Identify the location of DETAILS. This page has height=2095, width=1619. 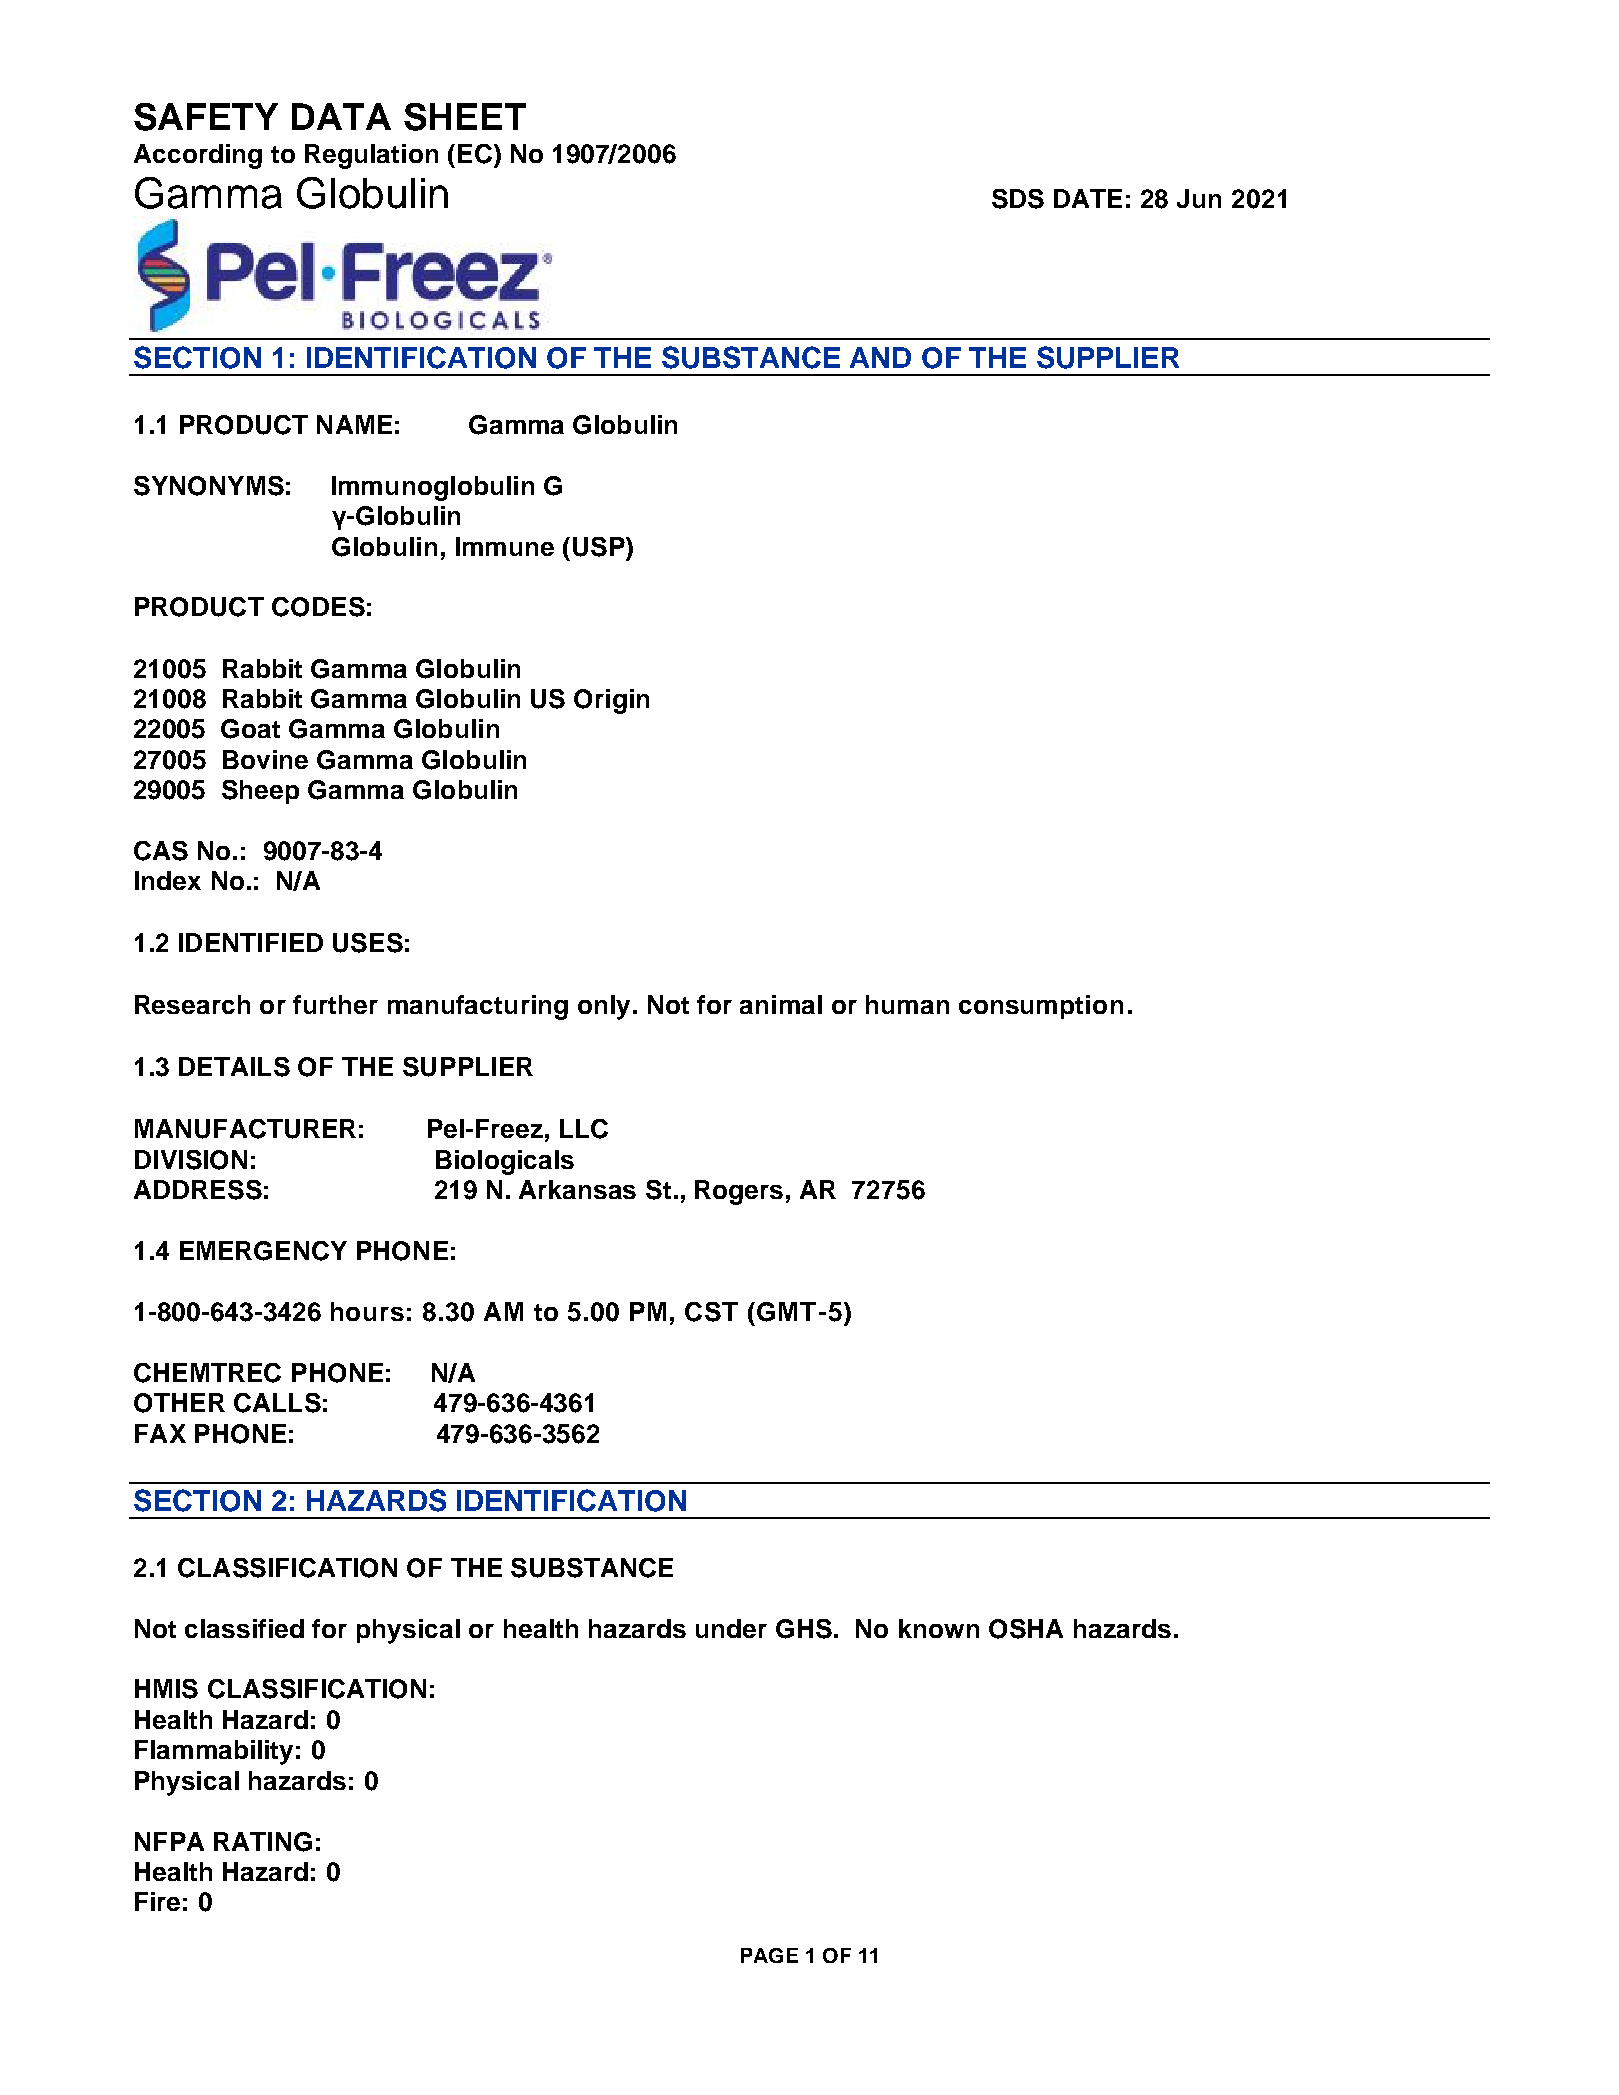
(234, 1067).
